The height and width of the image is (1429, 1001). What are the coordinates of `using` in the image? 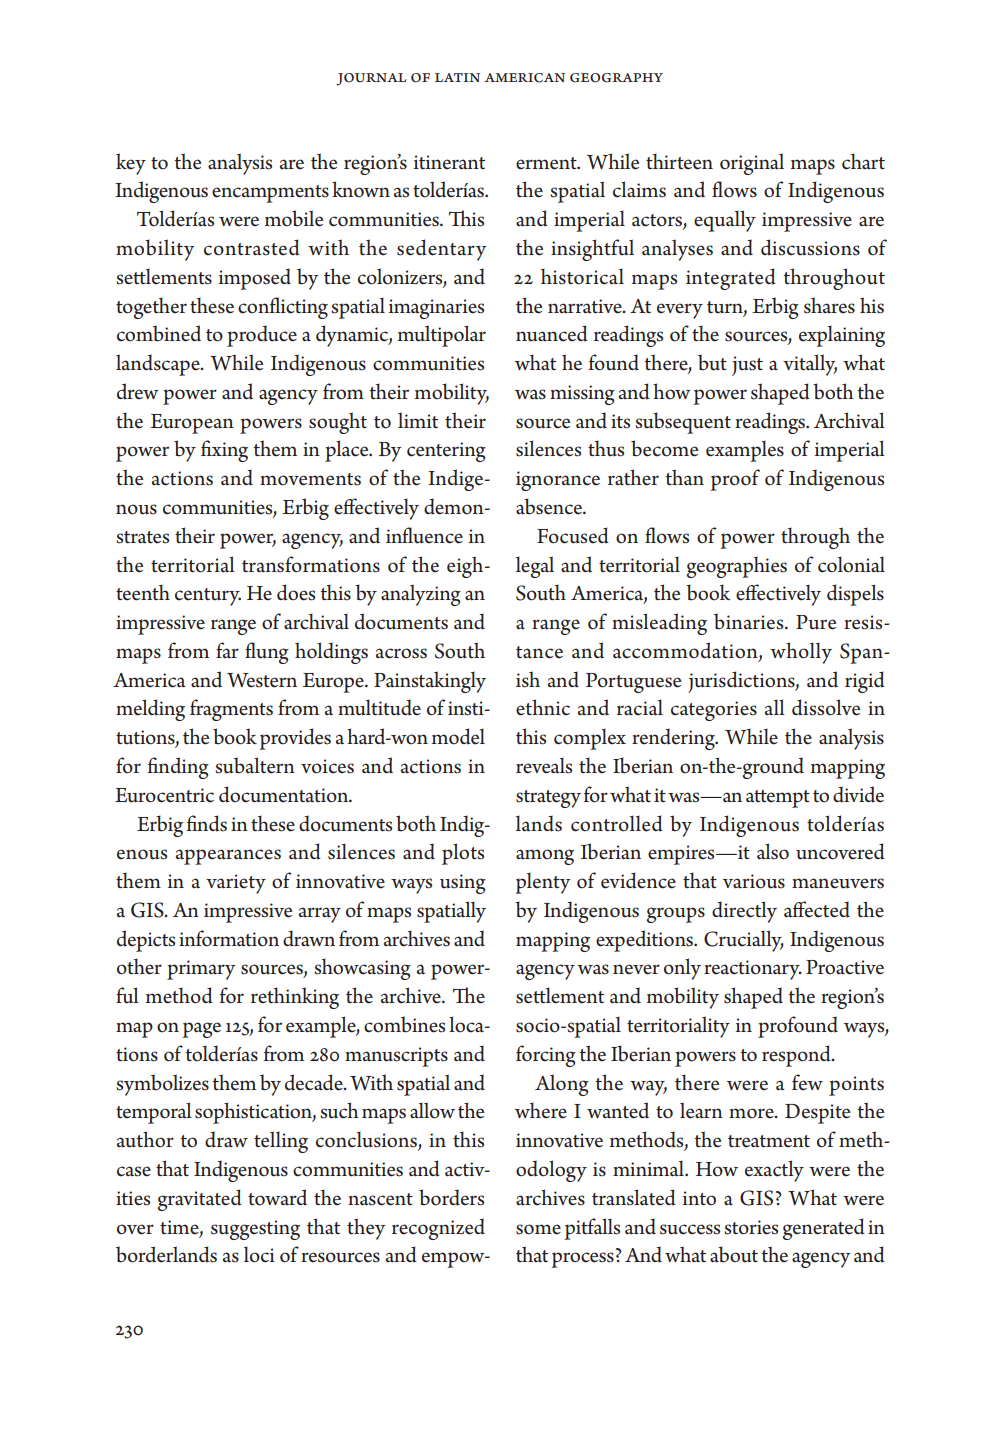 It's located at (463, 884).
